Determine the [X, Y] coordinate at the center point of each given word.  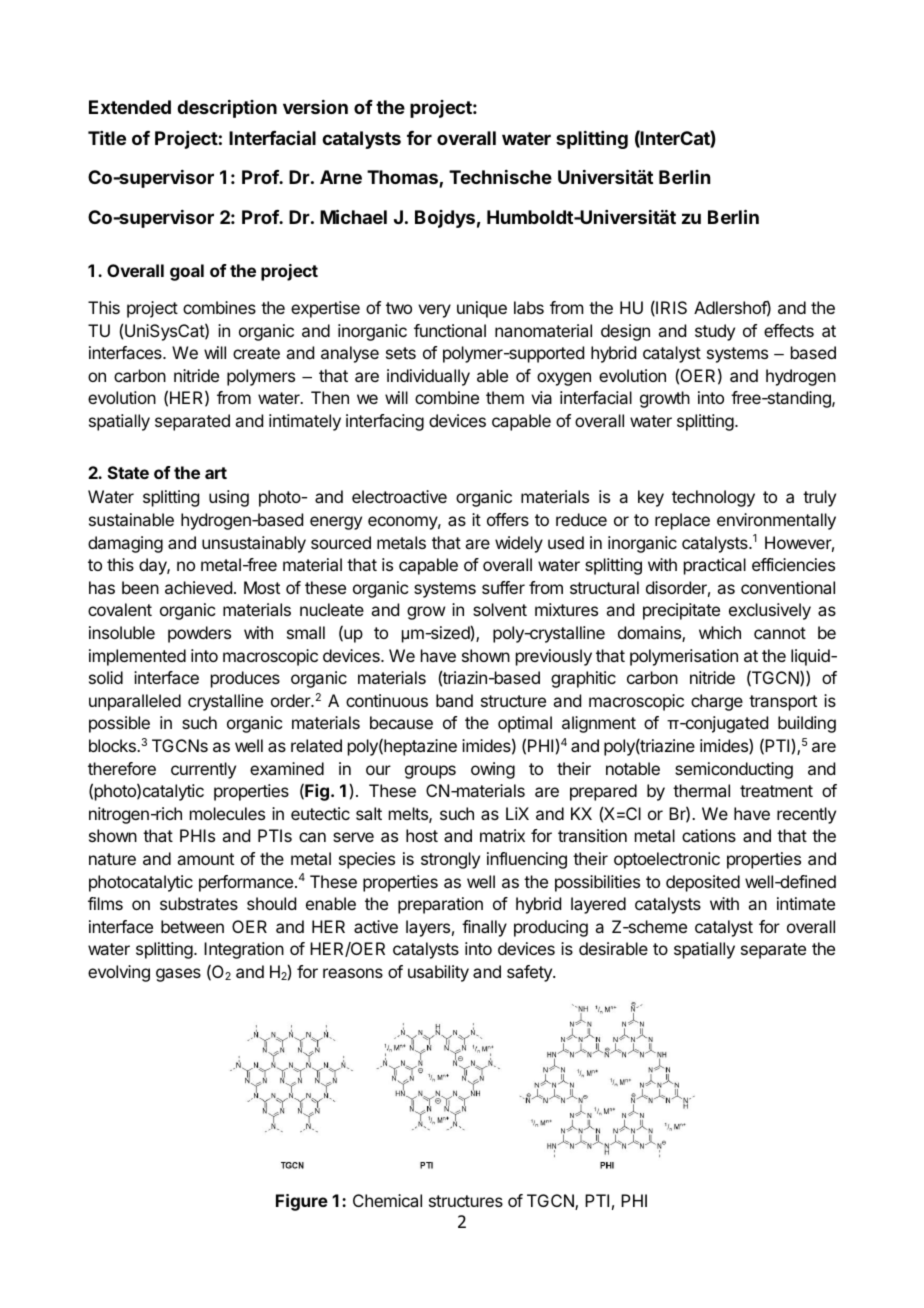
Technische [500, 177]
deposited [703, 883]
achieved [198, 587]
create [256, 353]
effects [789, 330]
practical [715, 566]
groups [430, 772]
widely [519, 544]
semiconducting [734, 770]
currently [203, 770]
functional [450, 330]
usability [438, 973]
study [715, 332]
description [227, 109]
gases [178, 975]
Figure [302, 1202]
